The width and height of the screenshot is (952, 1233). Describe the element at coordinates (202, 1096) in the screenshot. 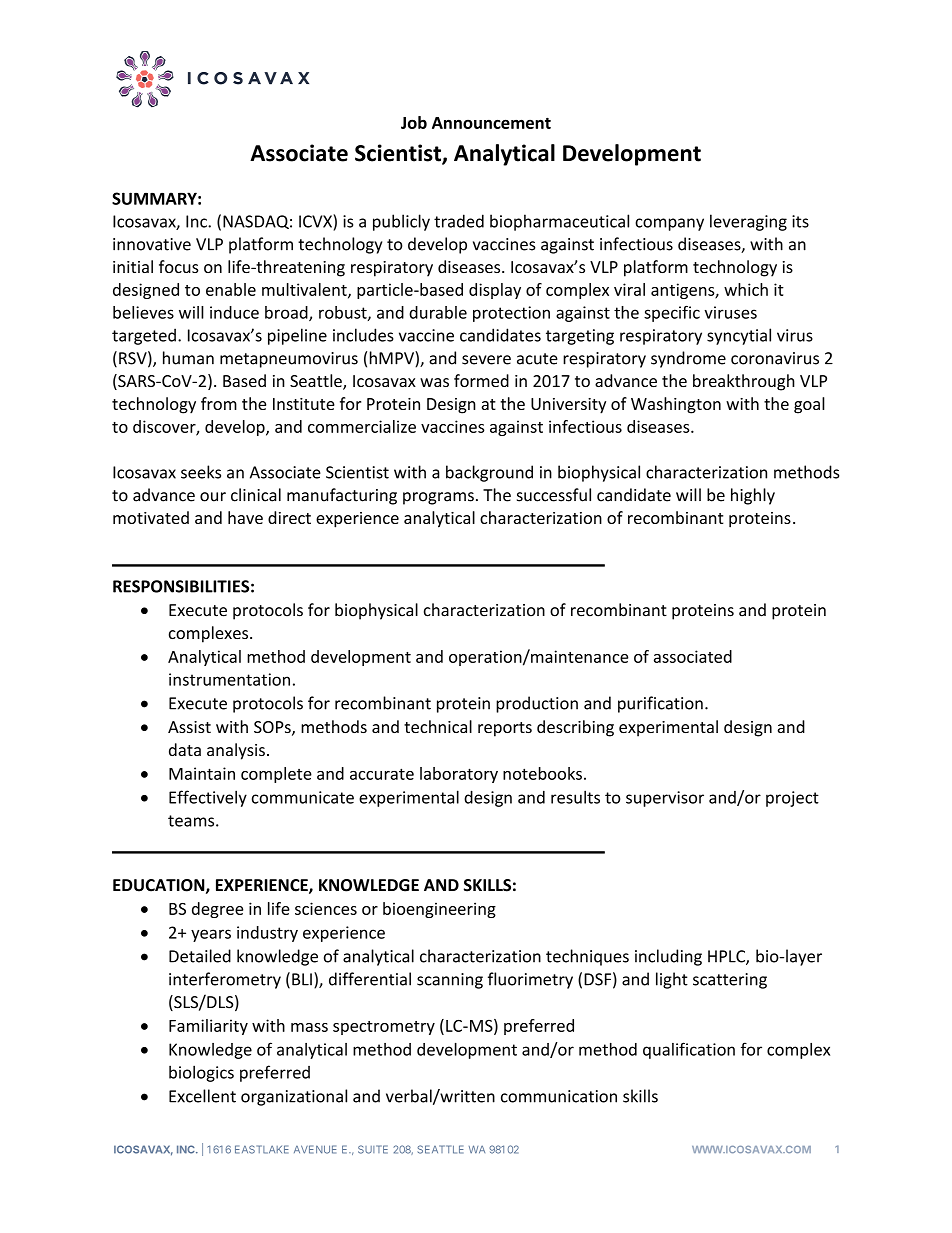

I see `Excellent` at that location.
